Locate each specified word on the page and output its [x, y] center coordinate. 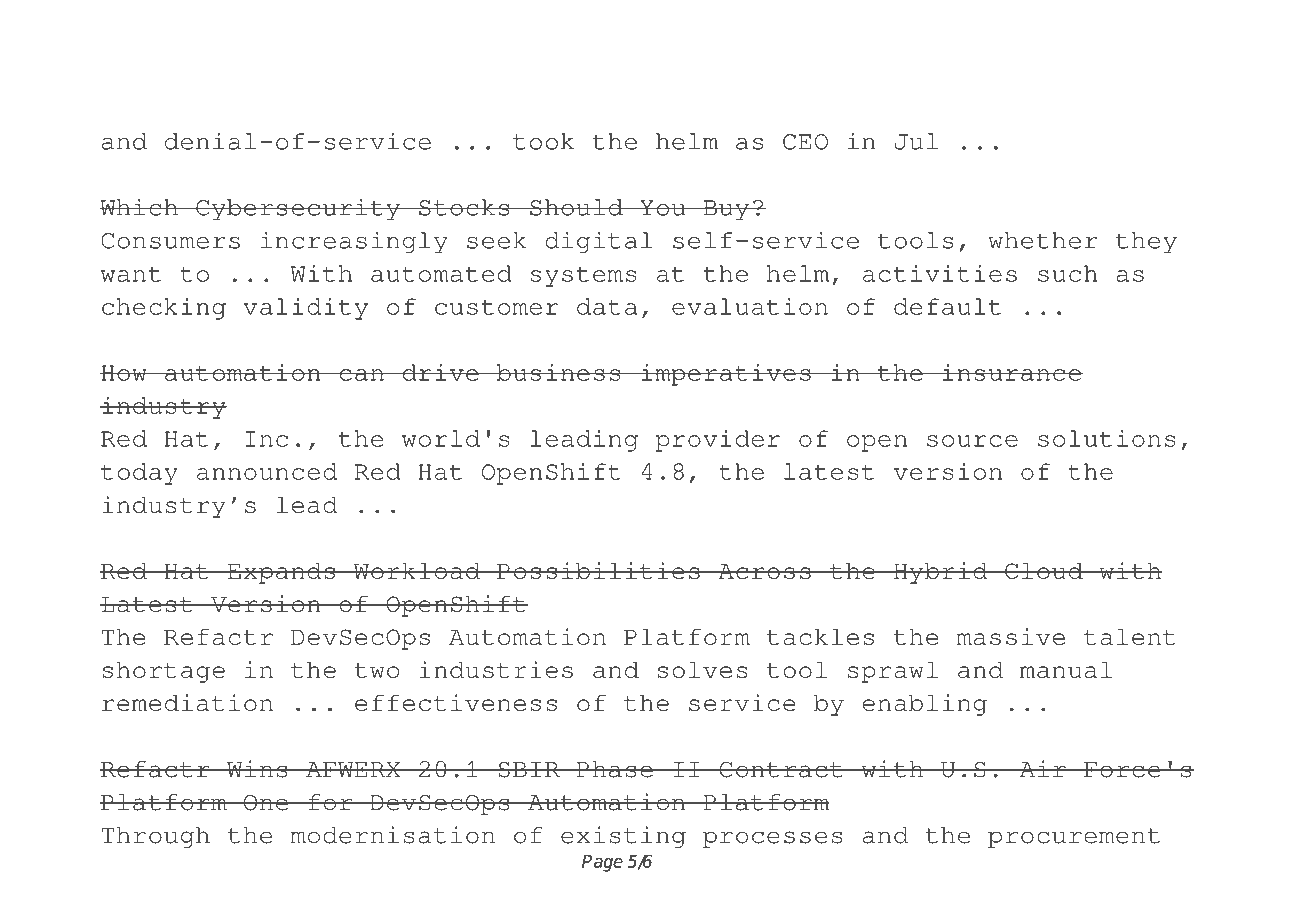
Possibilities [598, 570]
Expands [281, 573]
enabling [924, 705]
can [361, 375]
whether [1042, 240]
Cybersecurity [298, 209]
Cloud [1044, 570]
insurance [1011, 372]
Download [178, 53]
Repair [560, 56]
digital [599, 242]
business [558, 372]
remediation [187, 702]
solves [702, 669]
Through [156, 837]
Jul [916, 141]
